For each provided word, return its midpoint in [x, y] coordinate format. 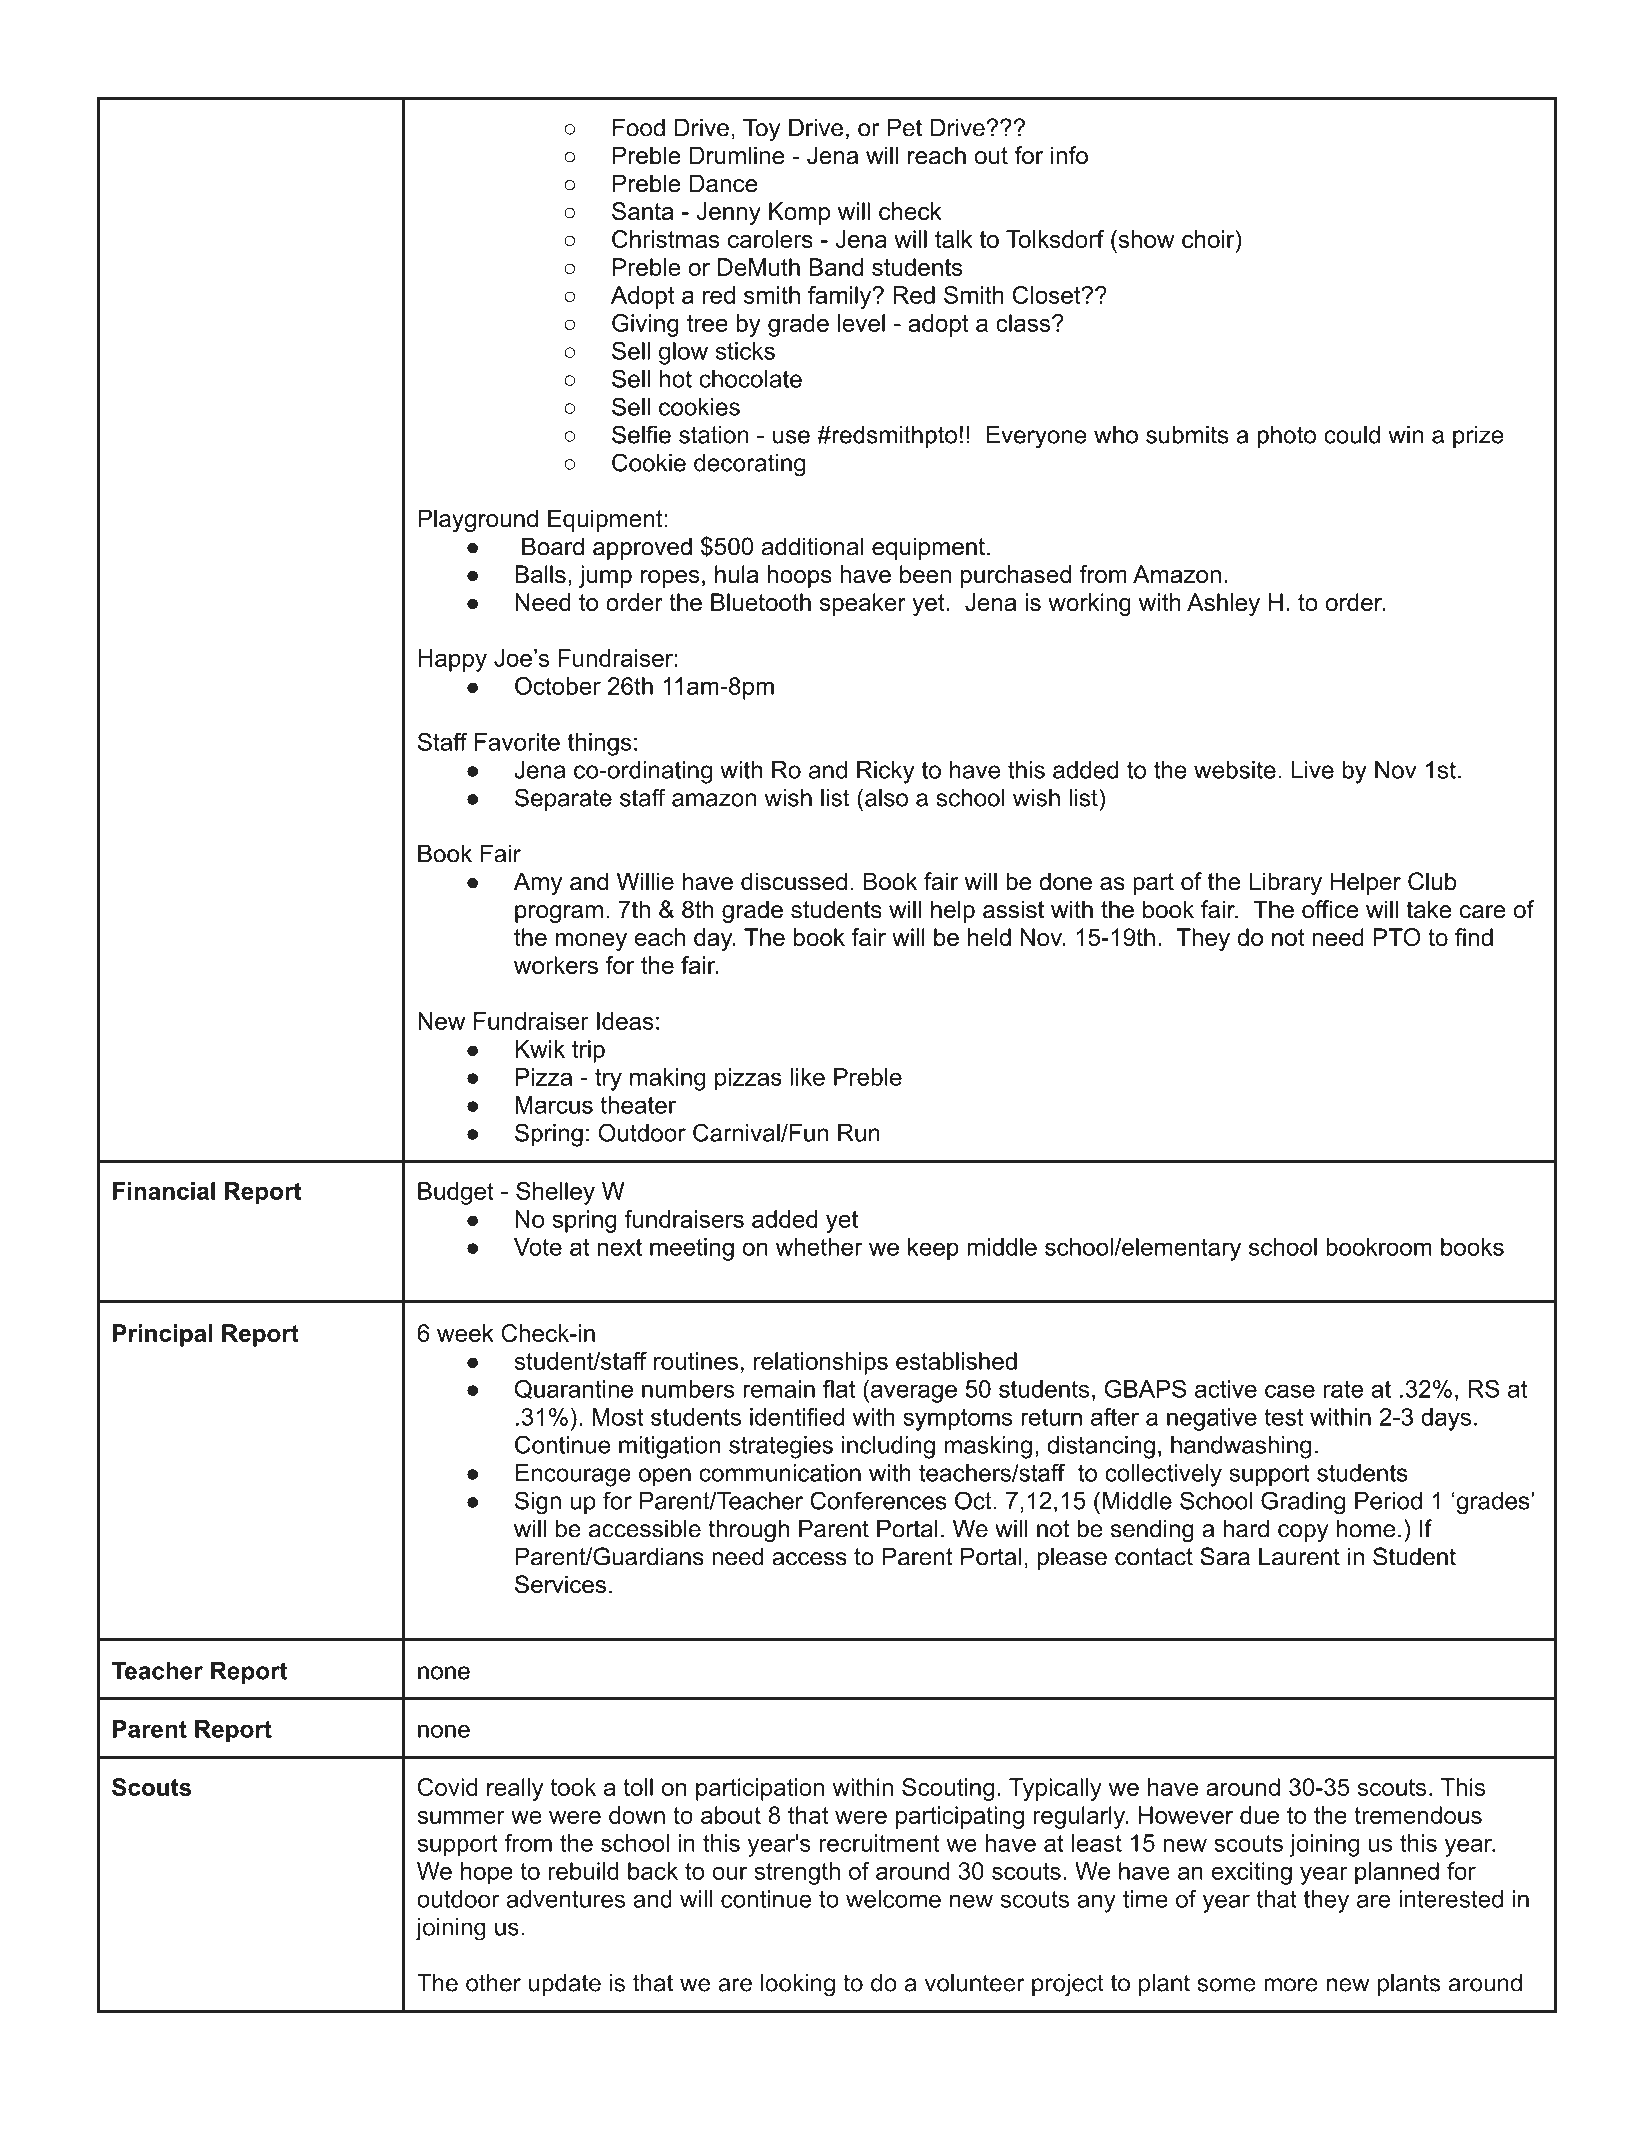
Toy [761, 130]
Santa [643, 211]
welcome [893, 1899]
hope [487, 1873]
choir [1209, 240]
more [1291, 1985]
